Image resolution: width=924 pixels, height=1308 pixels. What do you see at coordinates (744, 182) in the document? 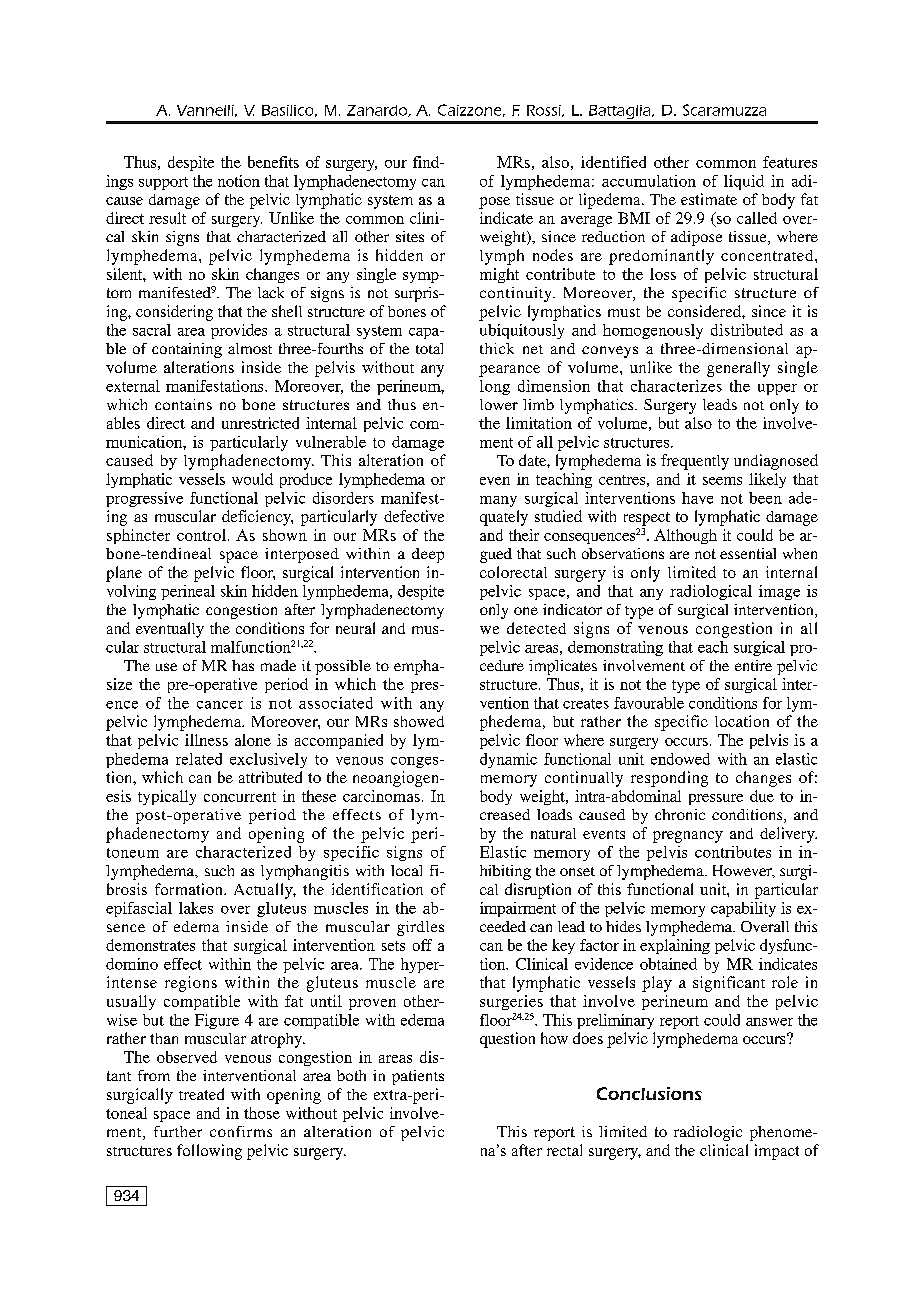
I see `liquid` at bounding box center [744, 182].
